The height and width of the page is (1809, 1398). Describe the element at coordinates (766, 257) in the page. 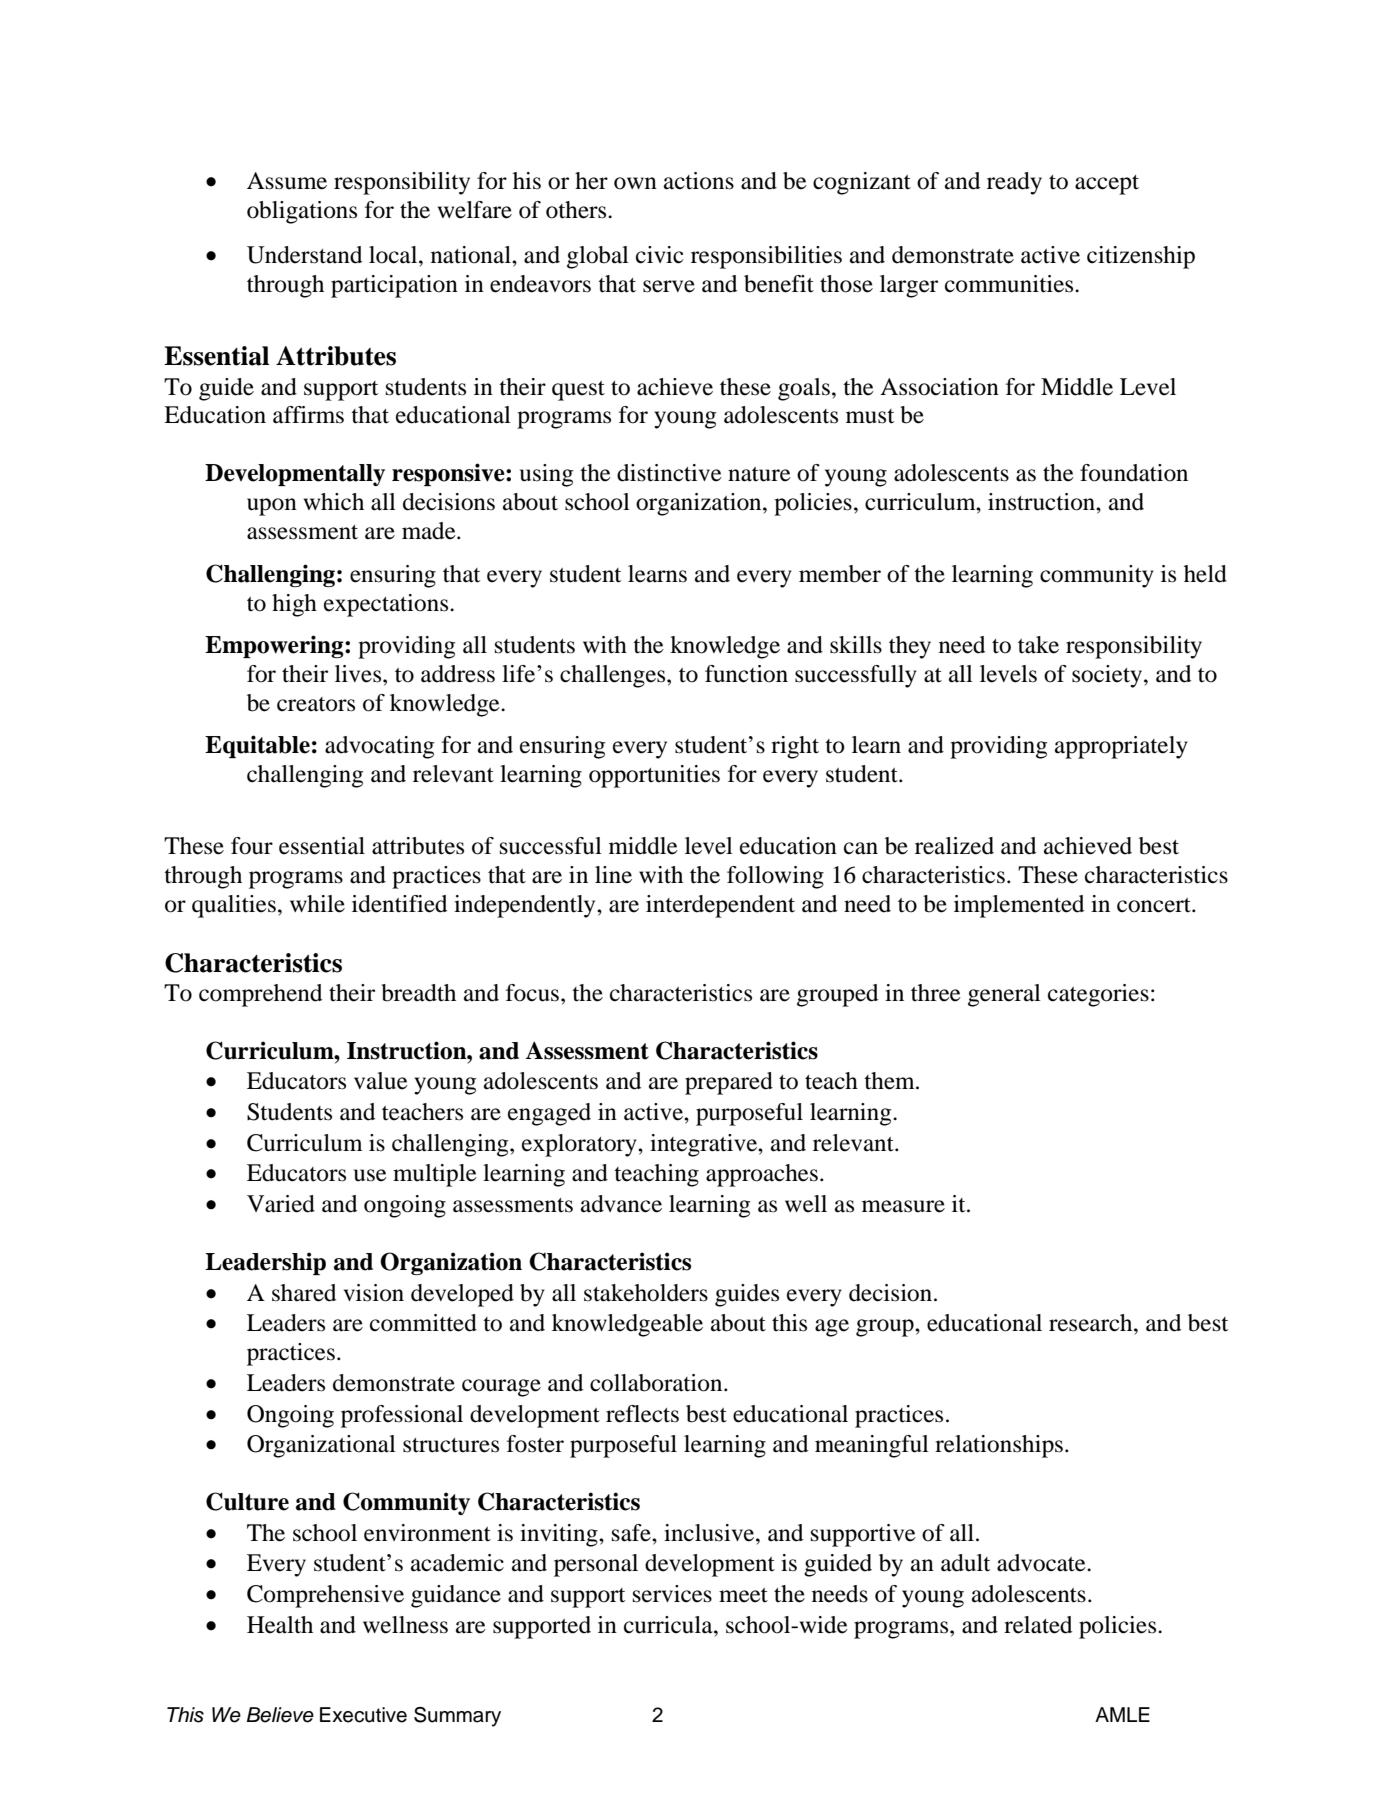

I see `responsibilities` at that location.
